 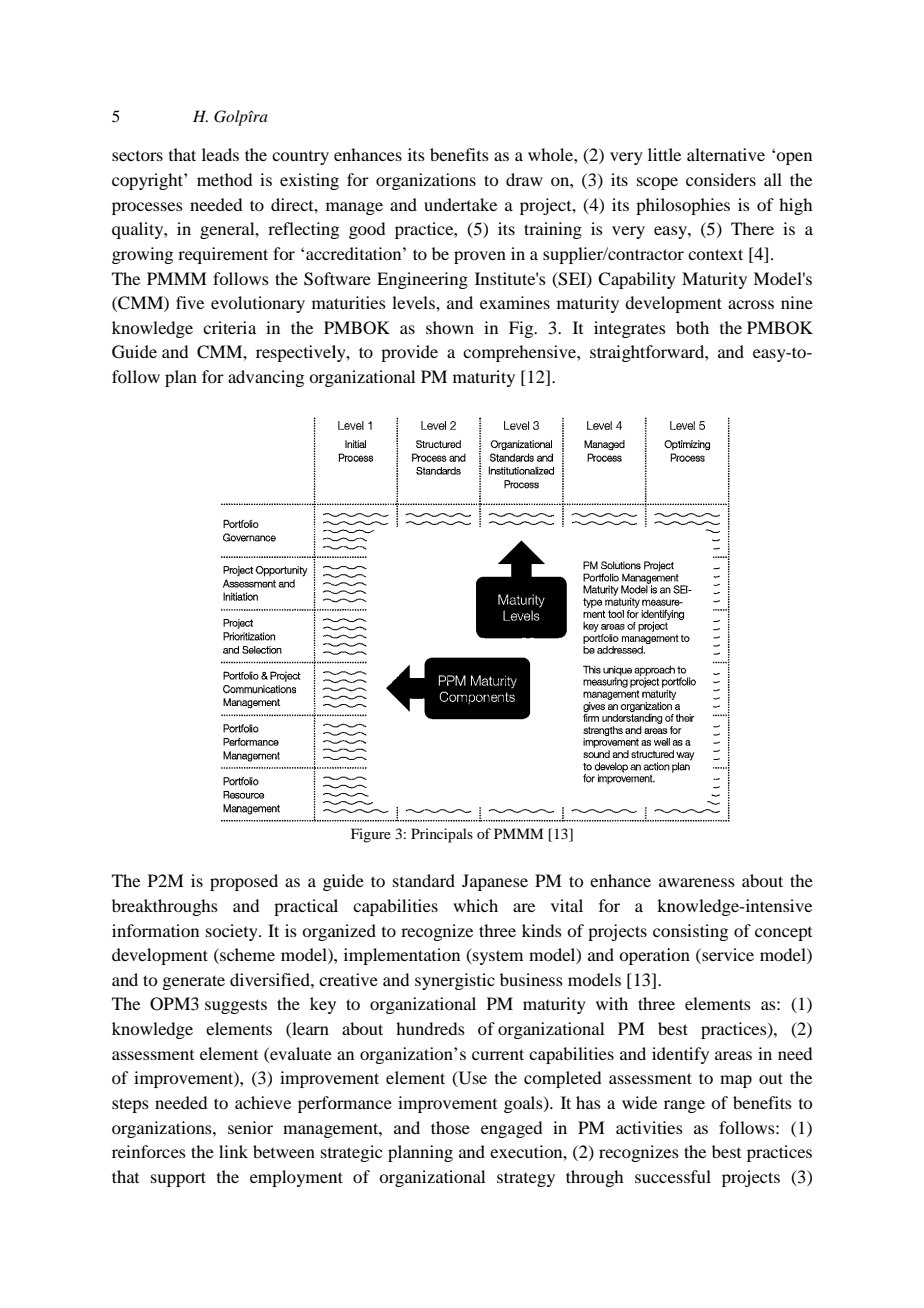 What do you see at coordinates (236, 1006) in the document?
I see `suggests` at bounding box center [236, 1006].
